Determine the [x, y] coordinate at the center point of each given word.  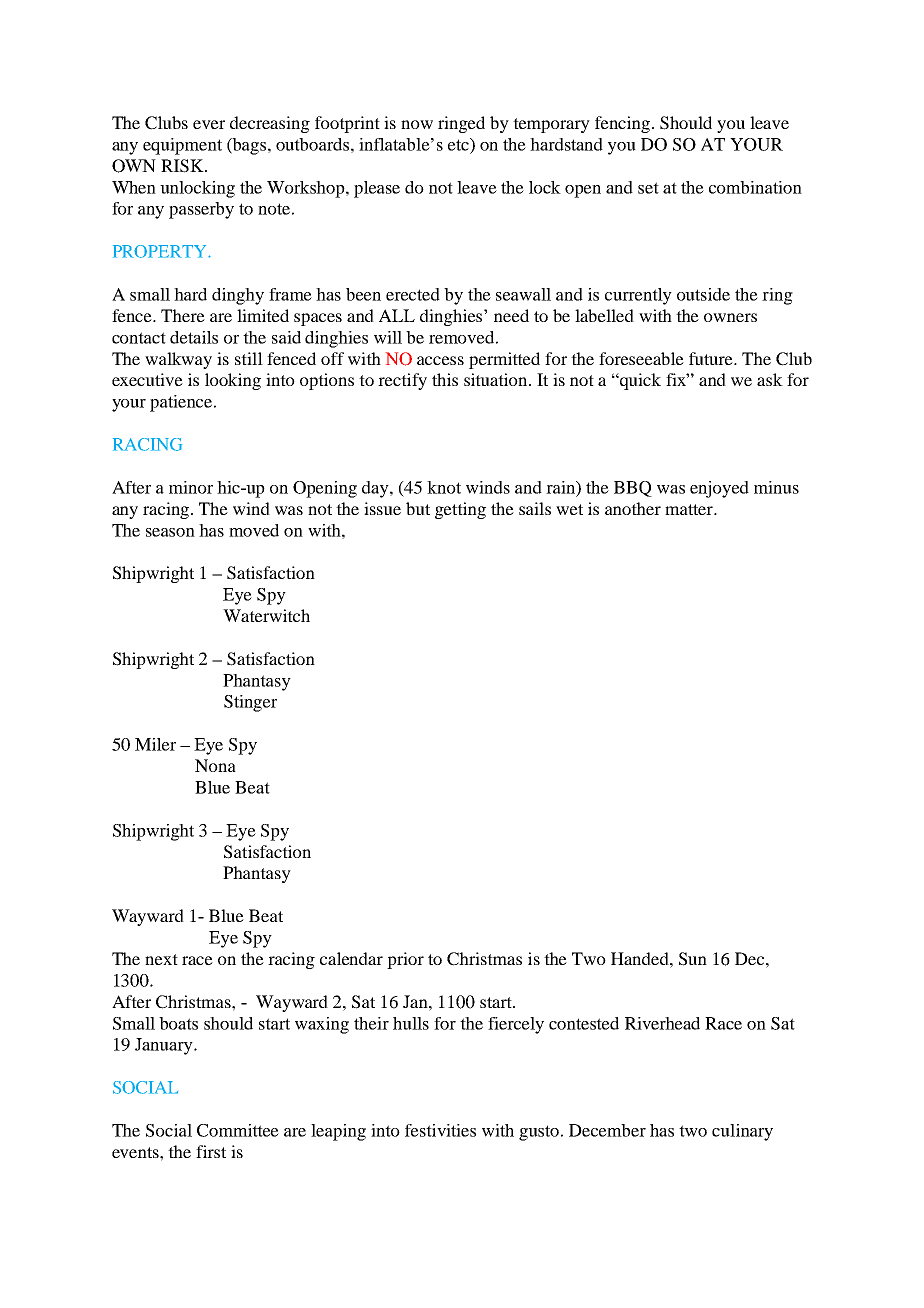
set [648, 188]
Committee [238, 1130]
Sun [693, 959]
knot [444, 487]
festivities [440, 1130]
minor [191, 487]
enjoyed [719, 489]
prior [405, 960]
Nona [215, 765]
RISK [183, 166]
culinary [742, 1132]
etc [459, 144]
